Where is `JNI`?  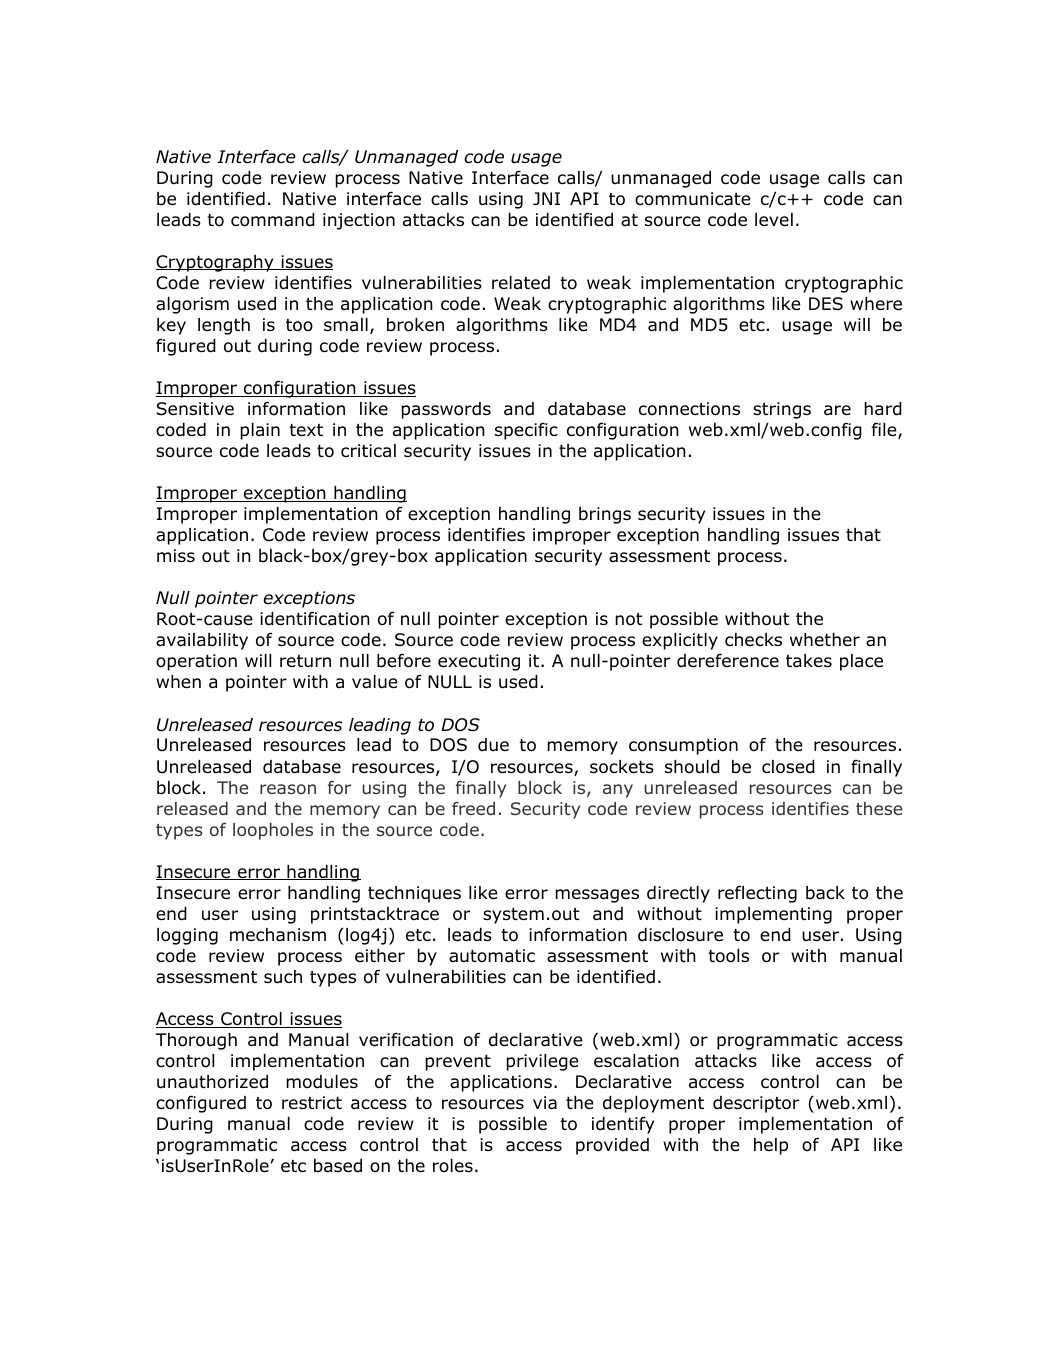 JNI is located at coordinates (546, 198).
